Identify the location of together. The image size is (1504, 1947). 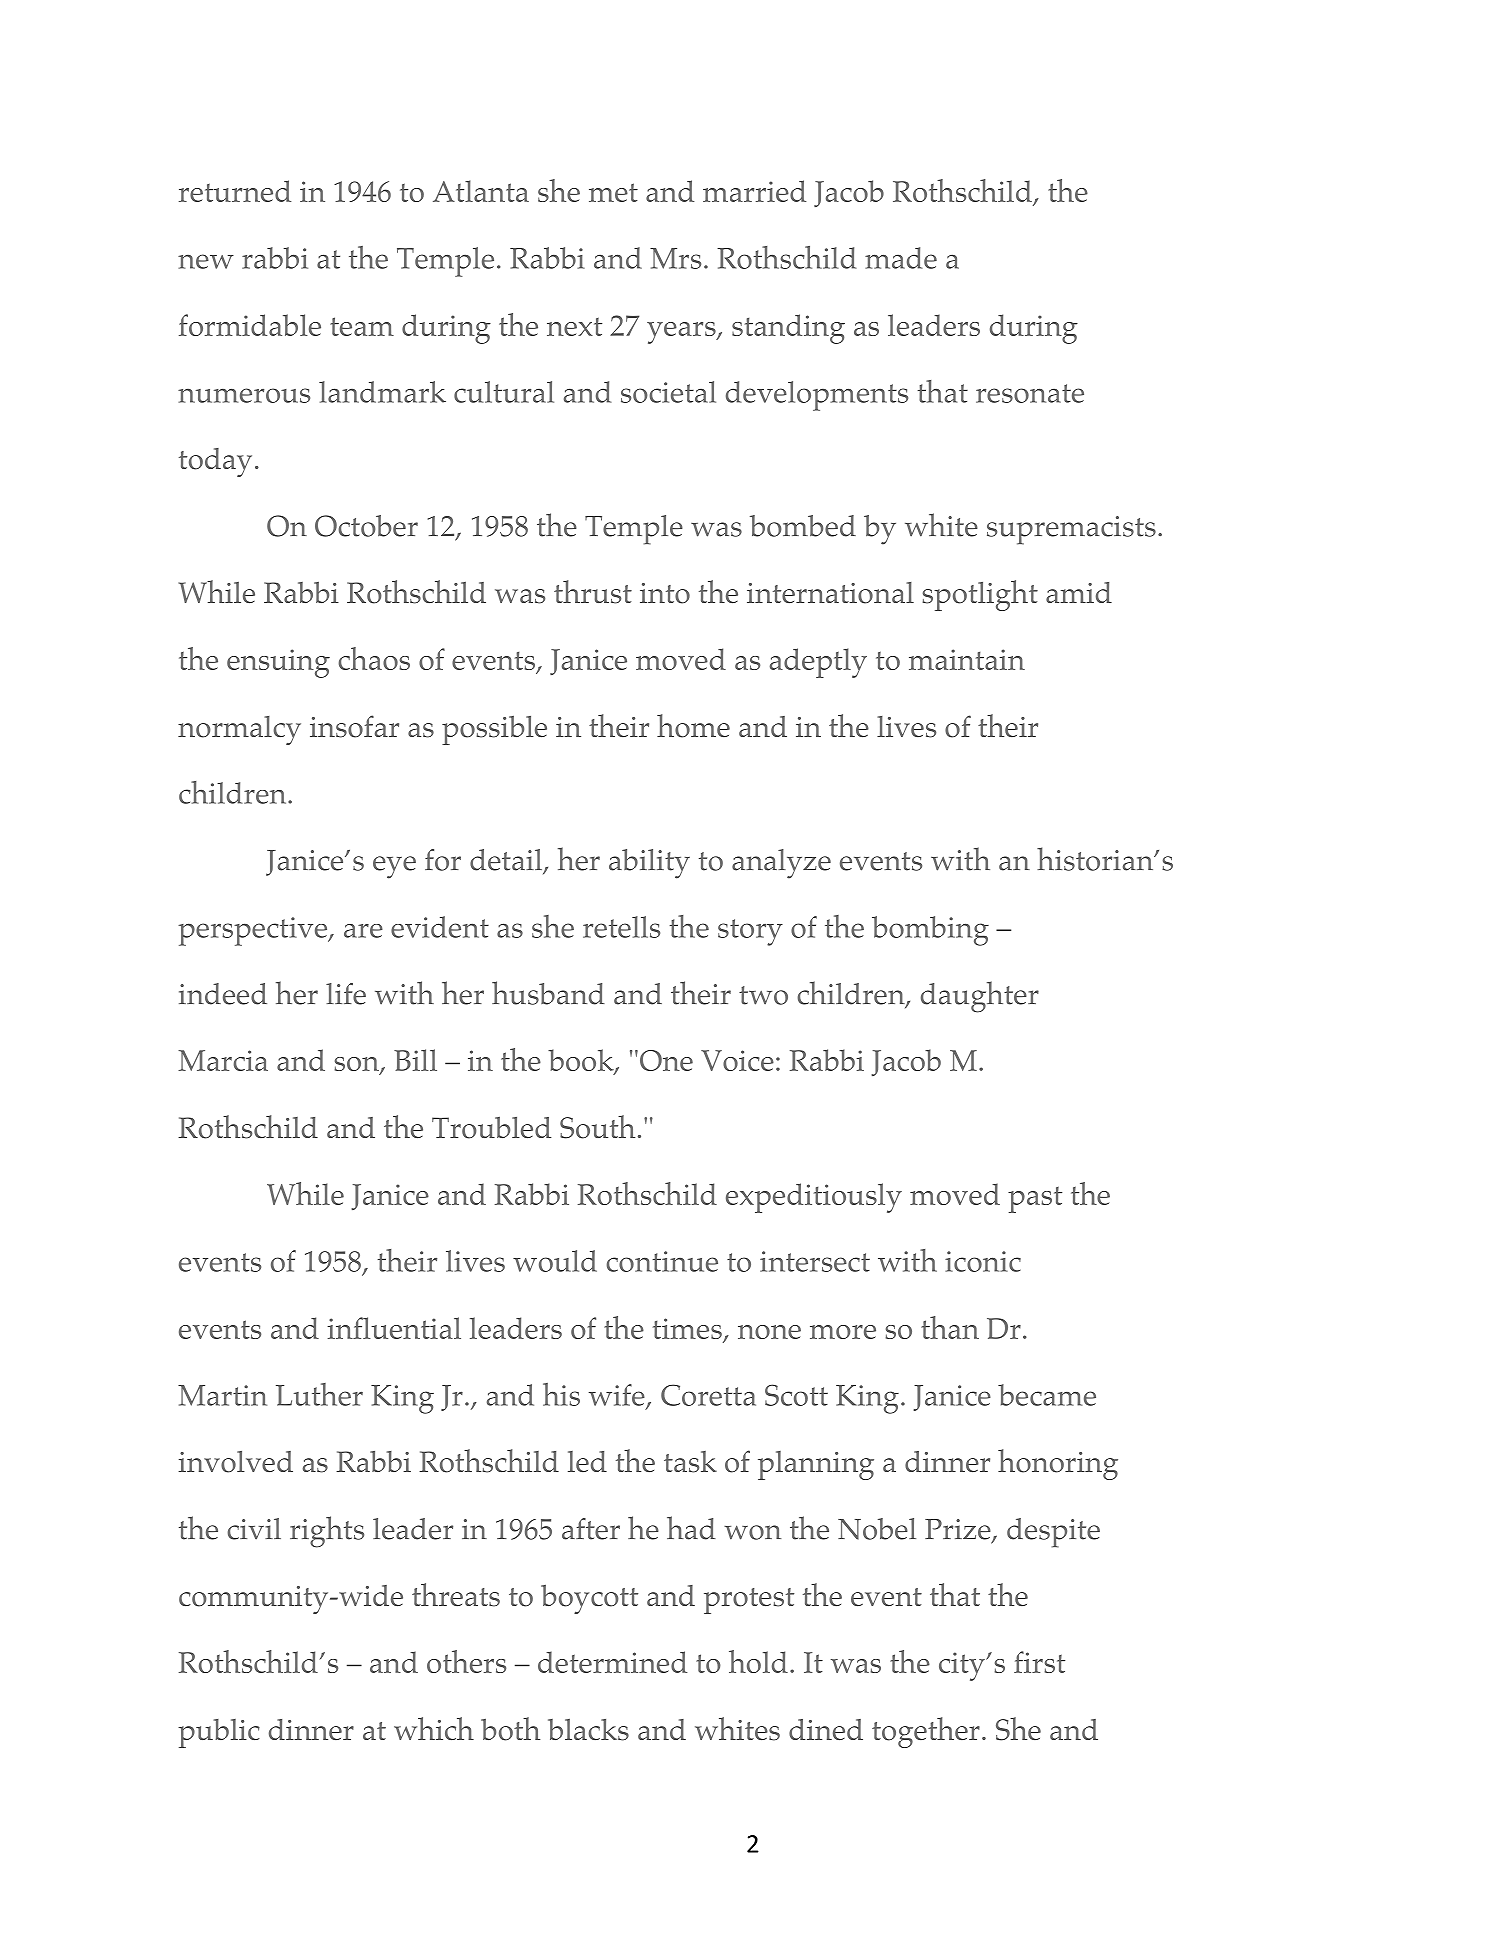
(926, 1732).
